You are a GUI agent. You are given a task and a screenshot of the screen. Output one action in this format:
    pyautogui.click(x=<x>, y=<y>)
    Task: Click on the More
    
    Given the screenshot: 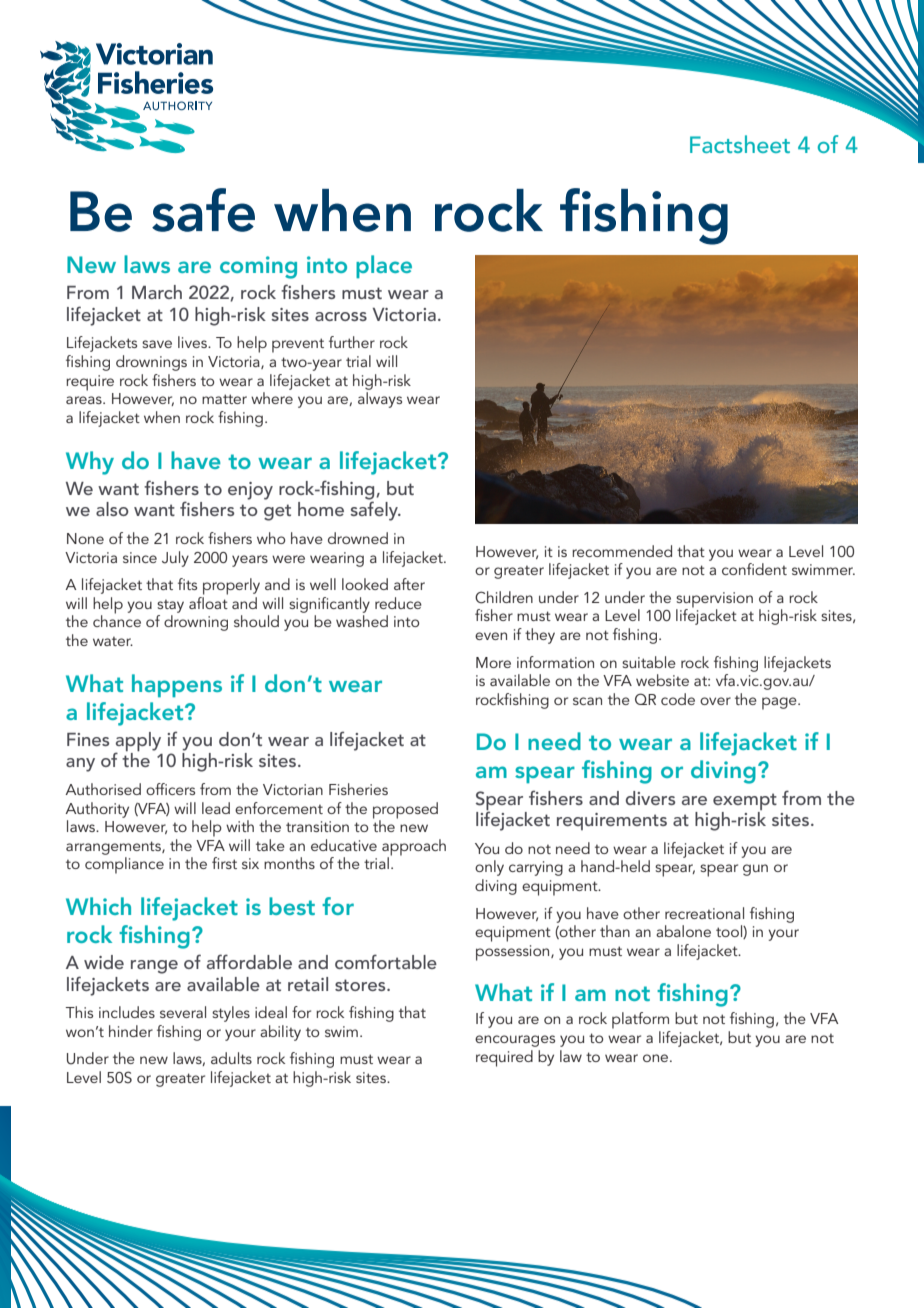 What is the action you would take?
    pyautogui.click(x=493, y=662)
